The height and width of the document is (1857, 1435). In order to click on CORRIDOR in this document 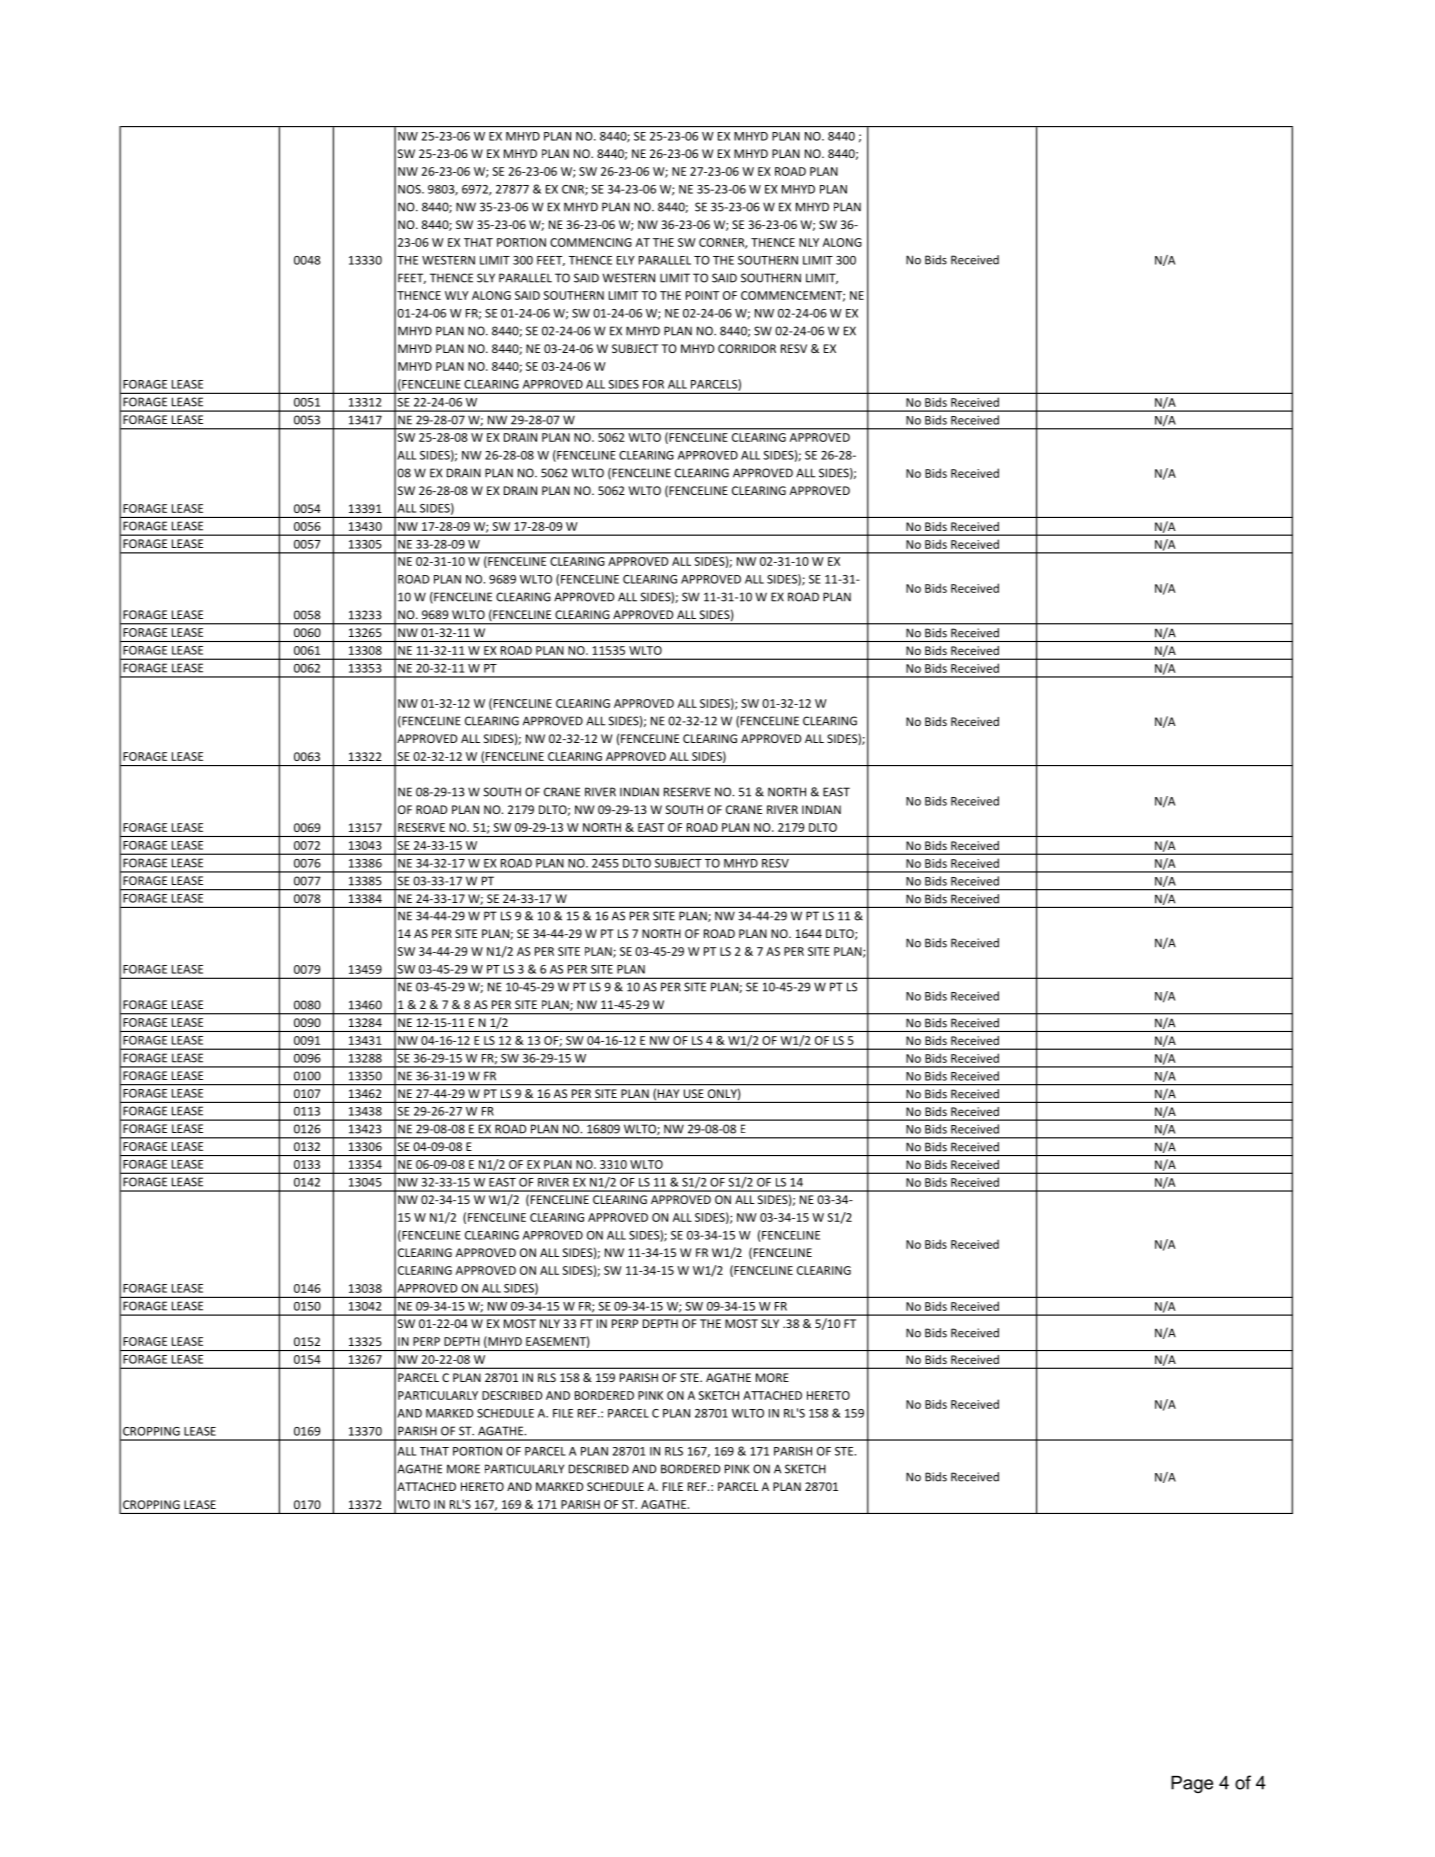, I will do `click(747, 348)`.
